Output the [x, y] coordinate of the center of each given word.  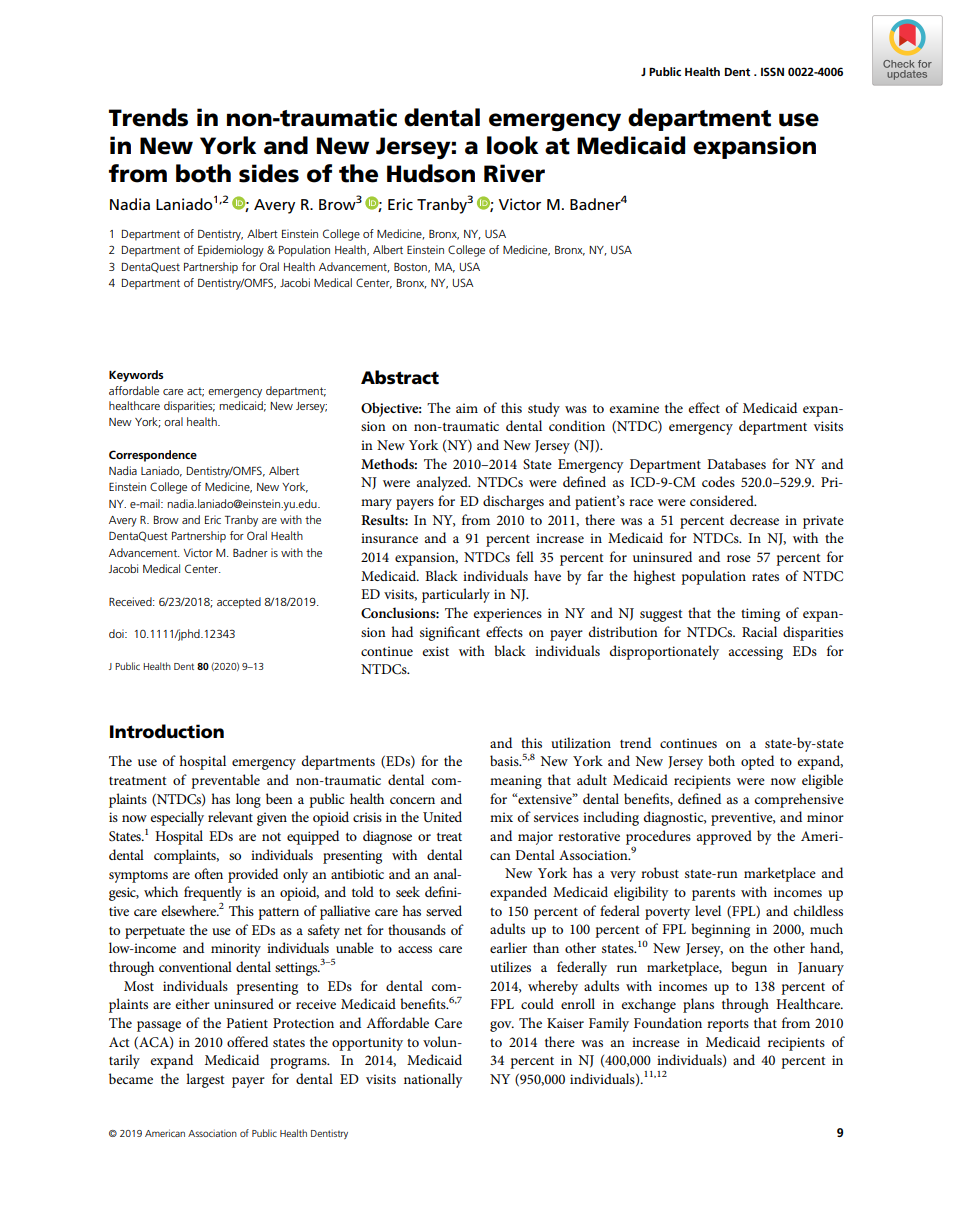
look [512, 145]
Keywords [136, 376]
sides [269, 173]
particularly [456, 595]
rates [765, 576]
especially [177, 818]
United [442, 816]
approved [724, 837]
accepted [239, 603]
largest [205, 1080]
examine [634, 408]
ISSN [772, 71]
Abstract [400, 377]
